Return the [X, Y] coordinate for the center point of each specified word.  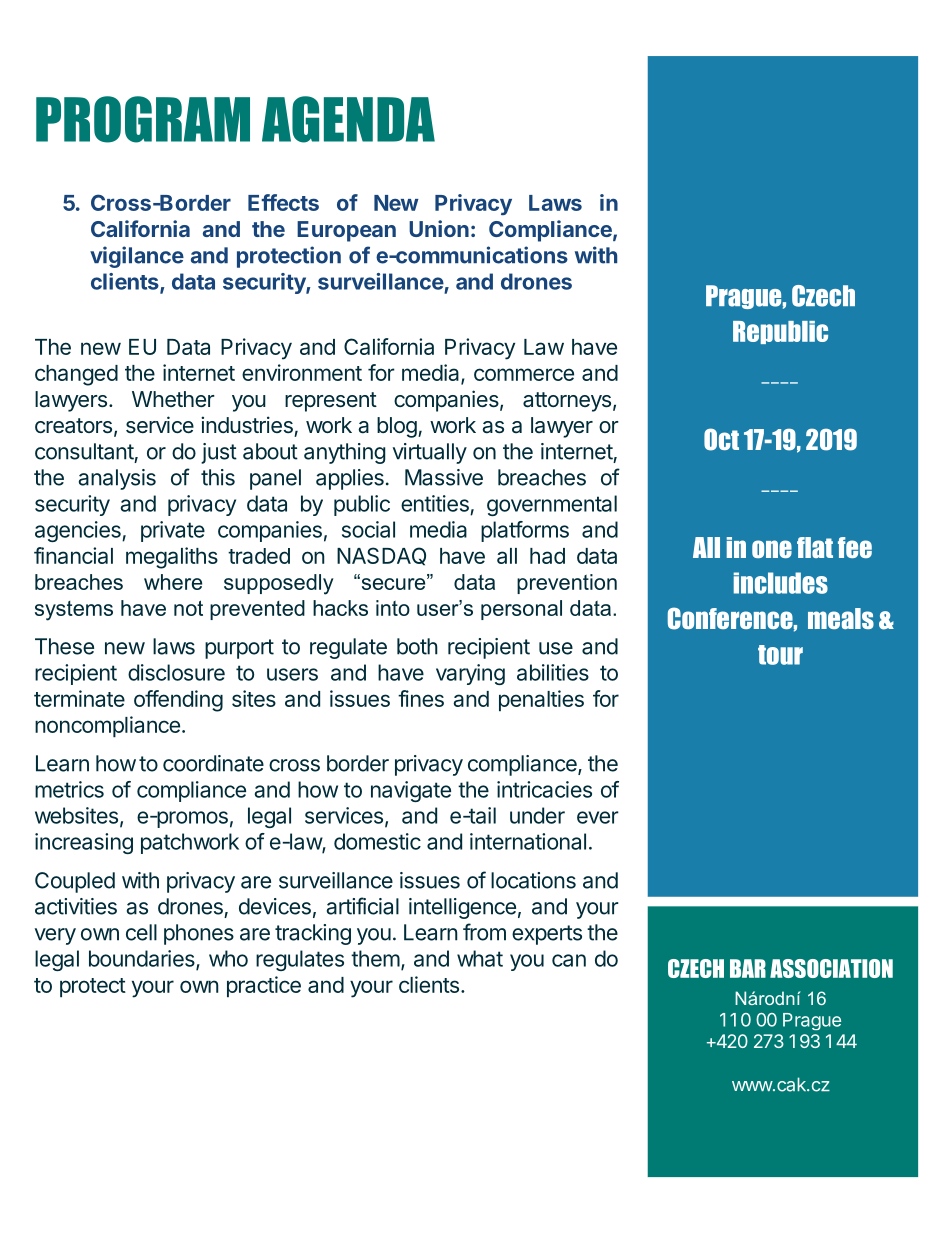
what [480, 958]
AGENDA [348, 119]
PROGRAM [143, 119]
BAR [748, 968]
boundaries [143, 959]
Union [439, 228]
